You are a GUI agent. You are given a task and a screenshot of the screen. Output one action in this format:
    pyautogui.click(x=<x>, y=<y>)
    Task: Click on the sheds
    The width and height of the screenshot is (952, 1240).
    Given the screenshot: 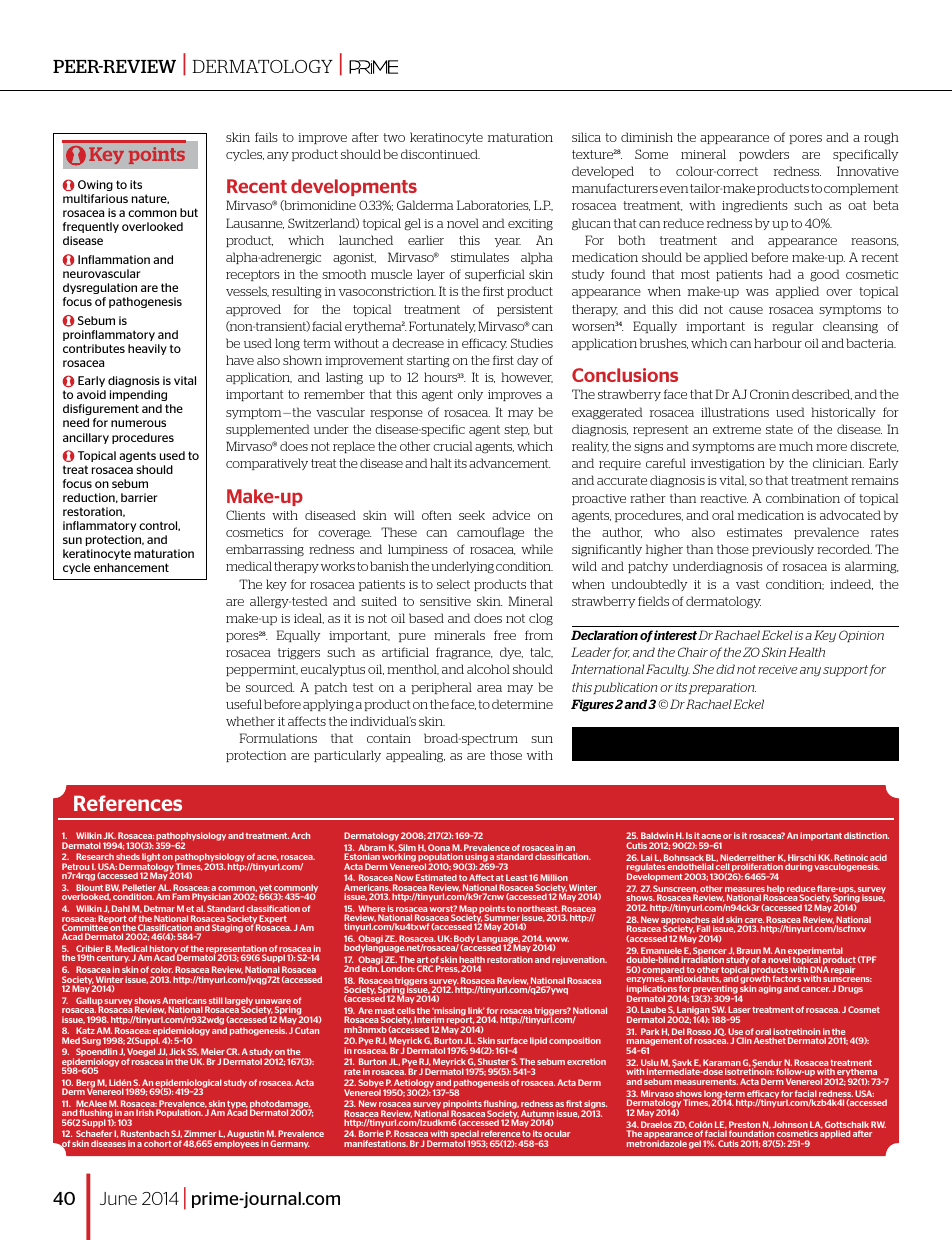 What is the action you would take?
    pyautogui.click(x=128, y=856)
